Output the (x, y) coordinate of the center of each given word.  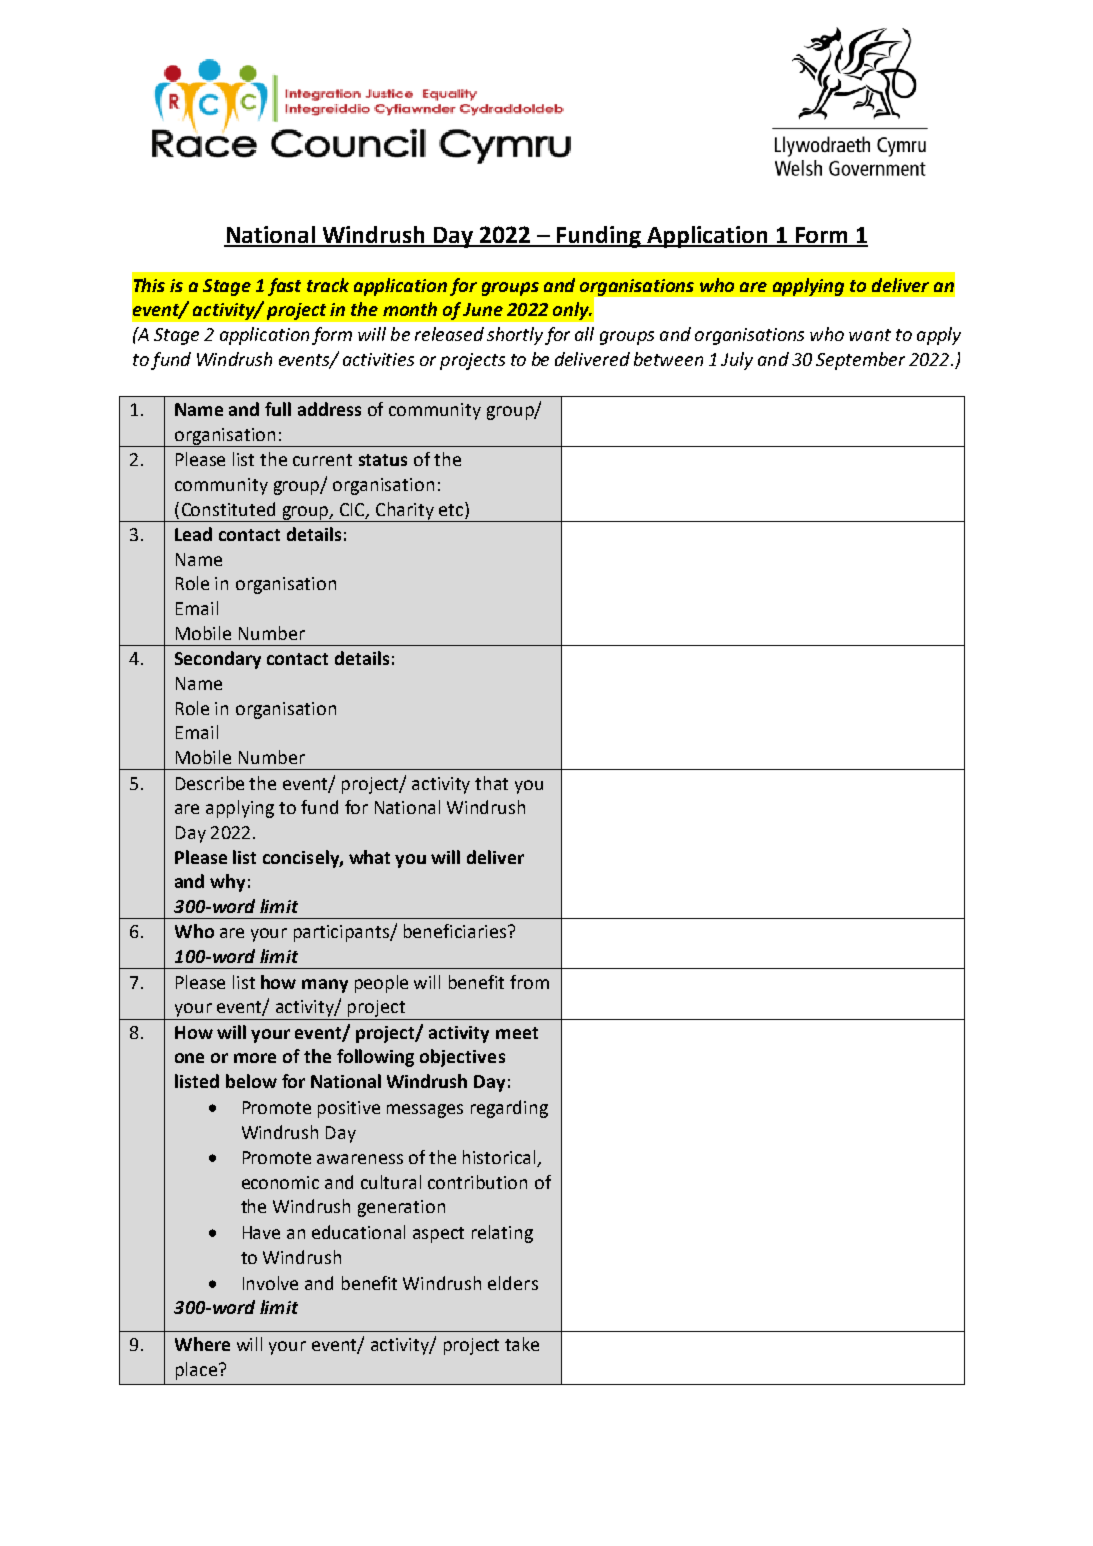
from (529, 982)
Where (202, 1344)
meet (517, 1033)
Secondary (218, 660)
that (491, 783)
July (737, 361)
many (325, 986)
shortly (515, 336)
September (860, 361)
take (522, 1344)
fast (284, 287)
